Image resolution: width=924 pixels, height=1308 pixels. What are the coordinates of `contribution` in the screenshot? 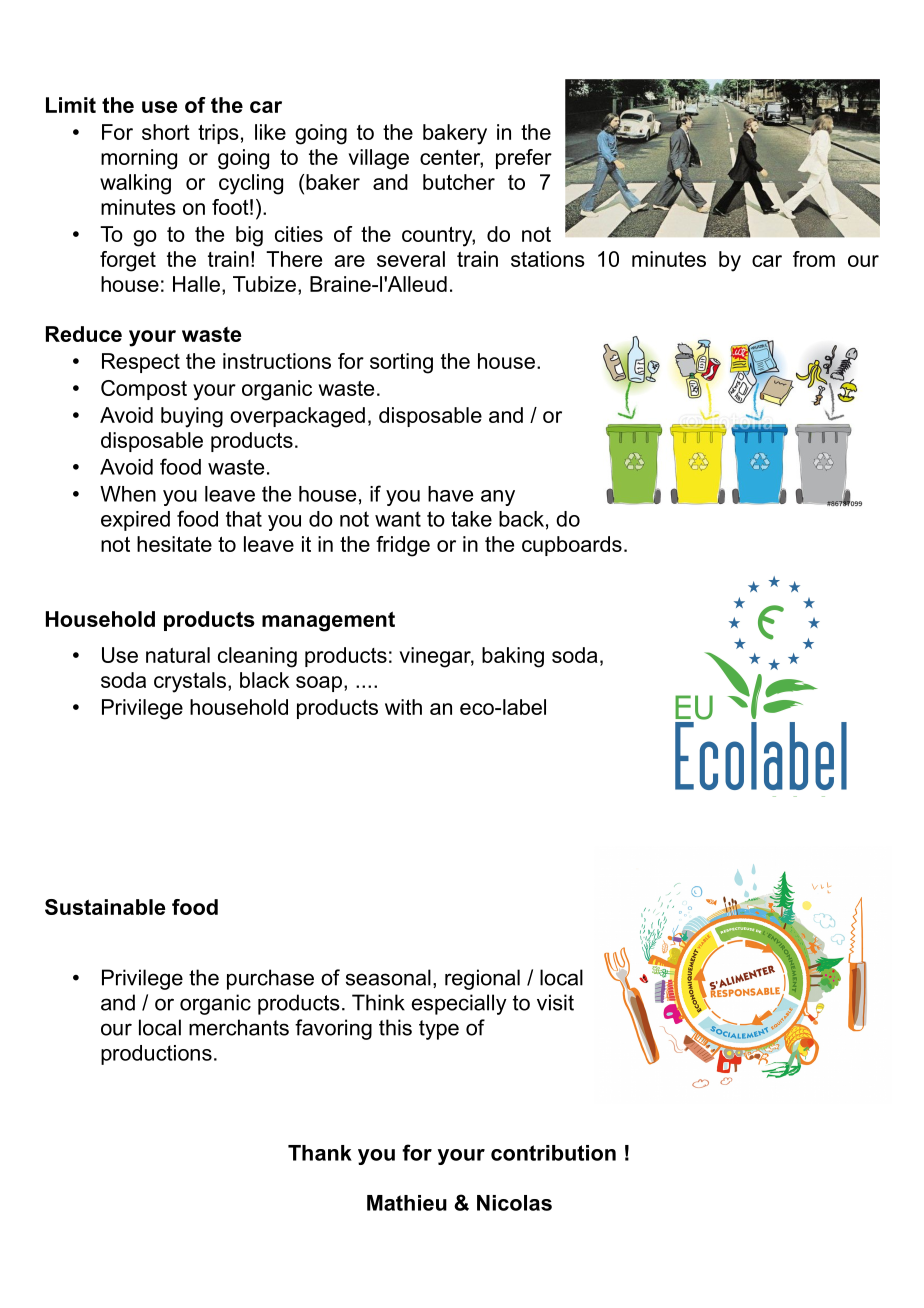 It's located at (553, 1153).
